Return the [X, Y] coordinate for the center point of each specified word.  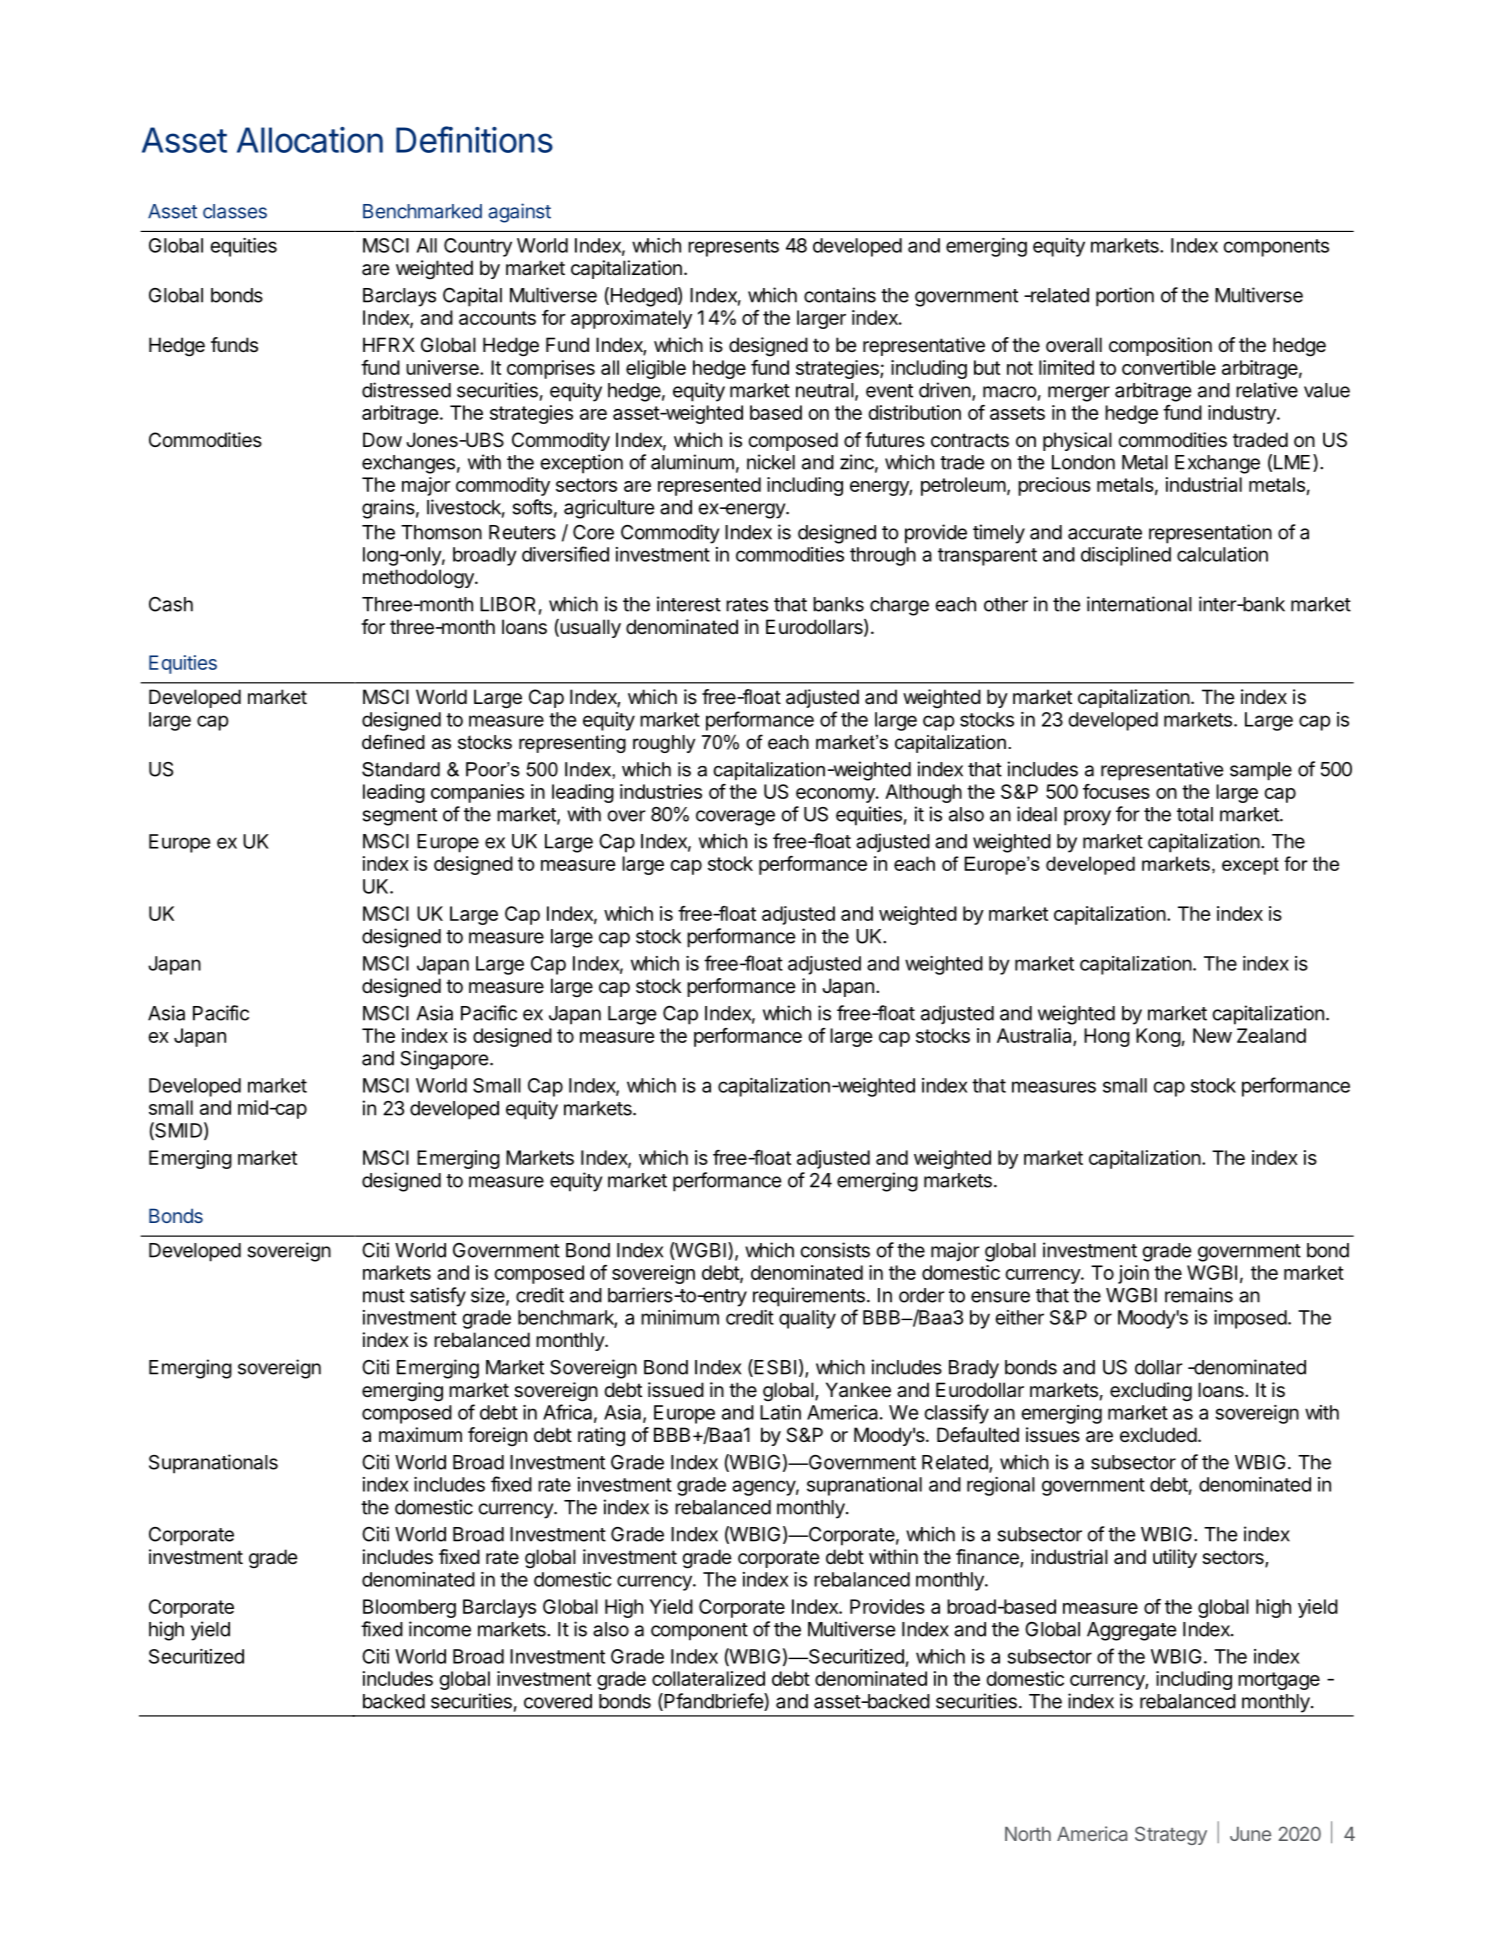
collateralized [708, 1678]
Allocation [310, 140]
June [1250, 1834]
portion [1125, 297]
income [440, 1629]
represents [733, 248]
